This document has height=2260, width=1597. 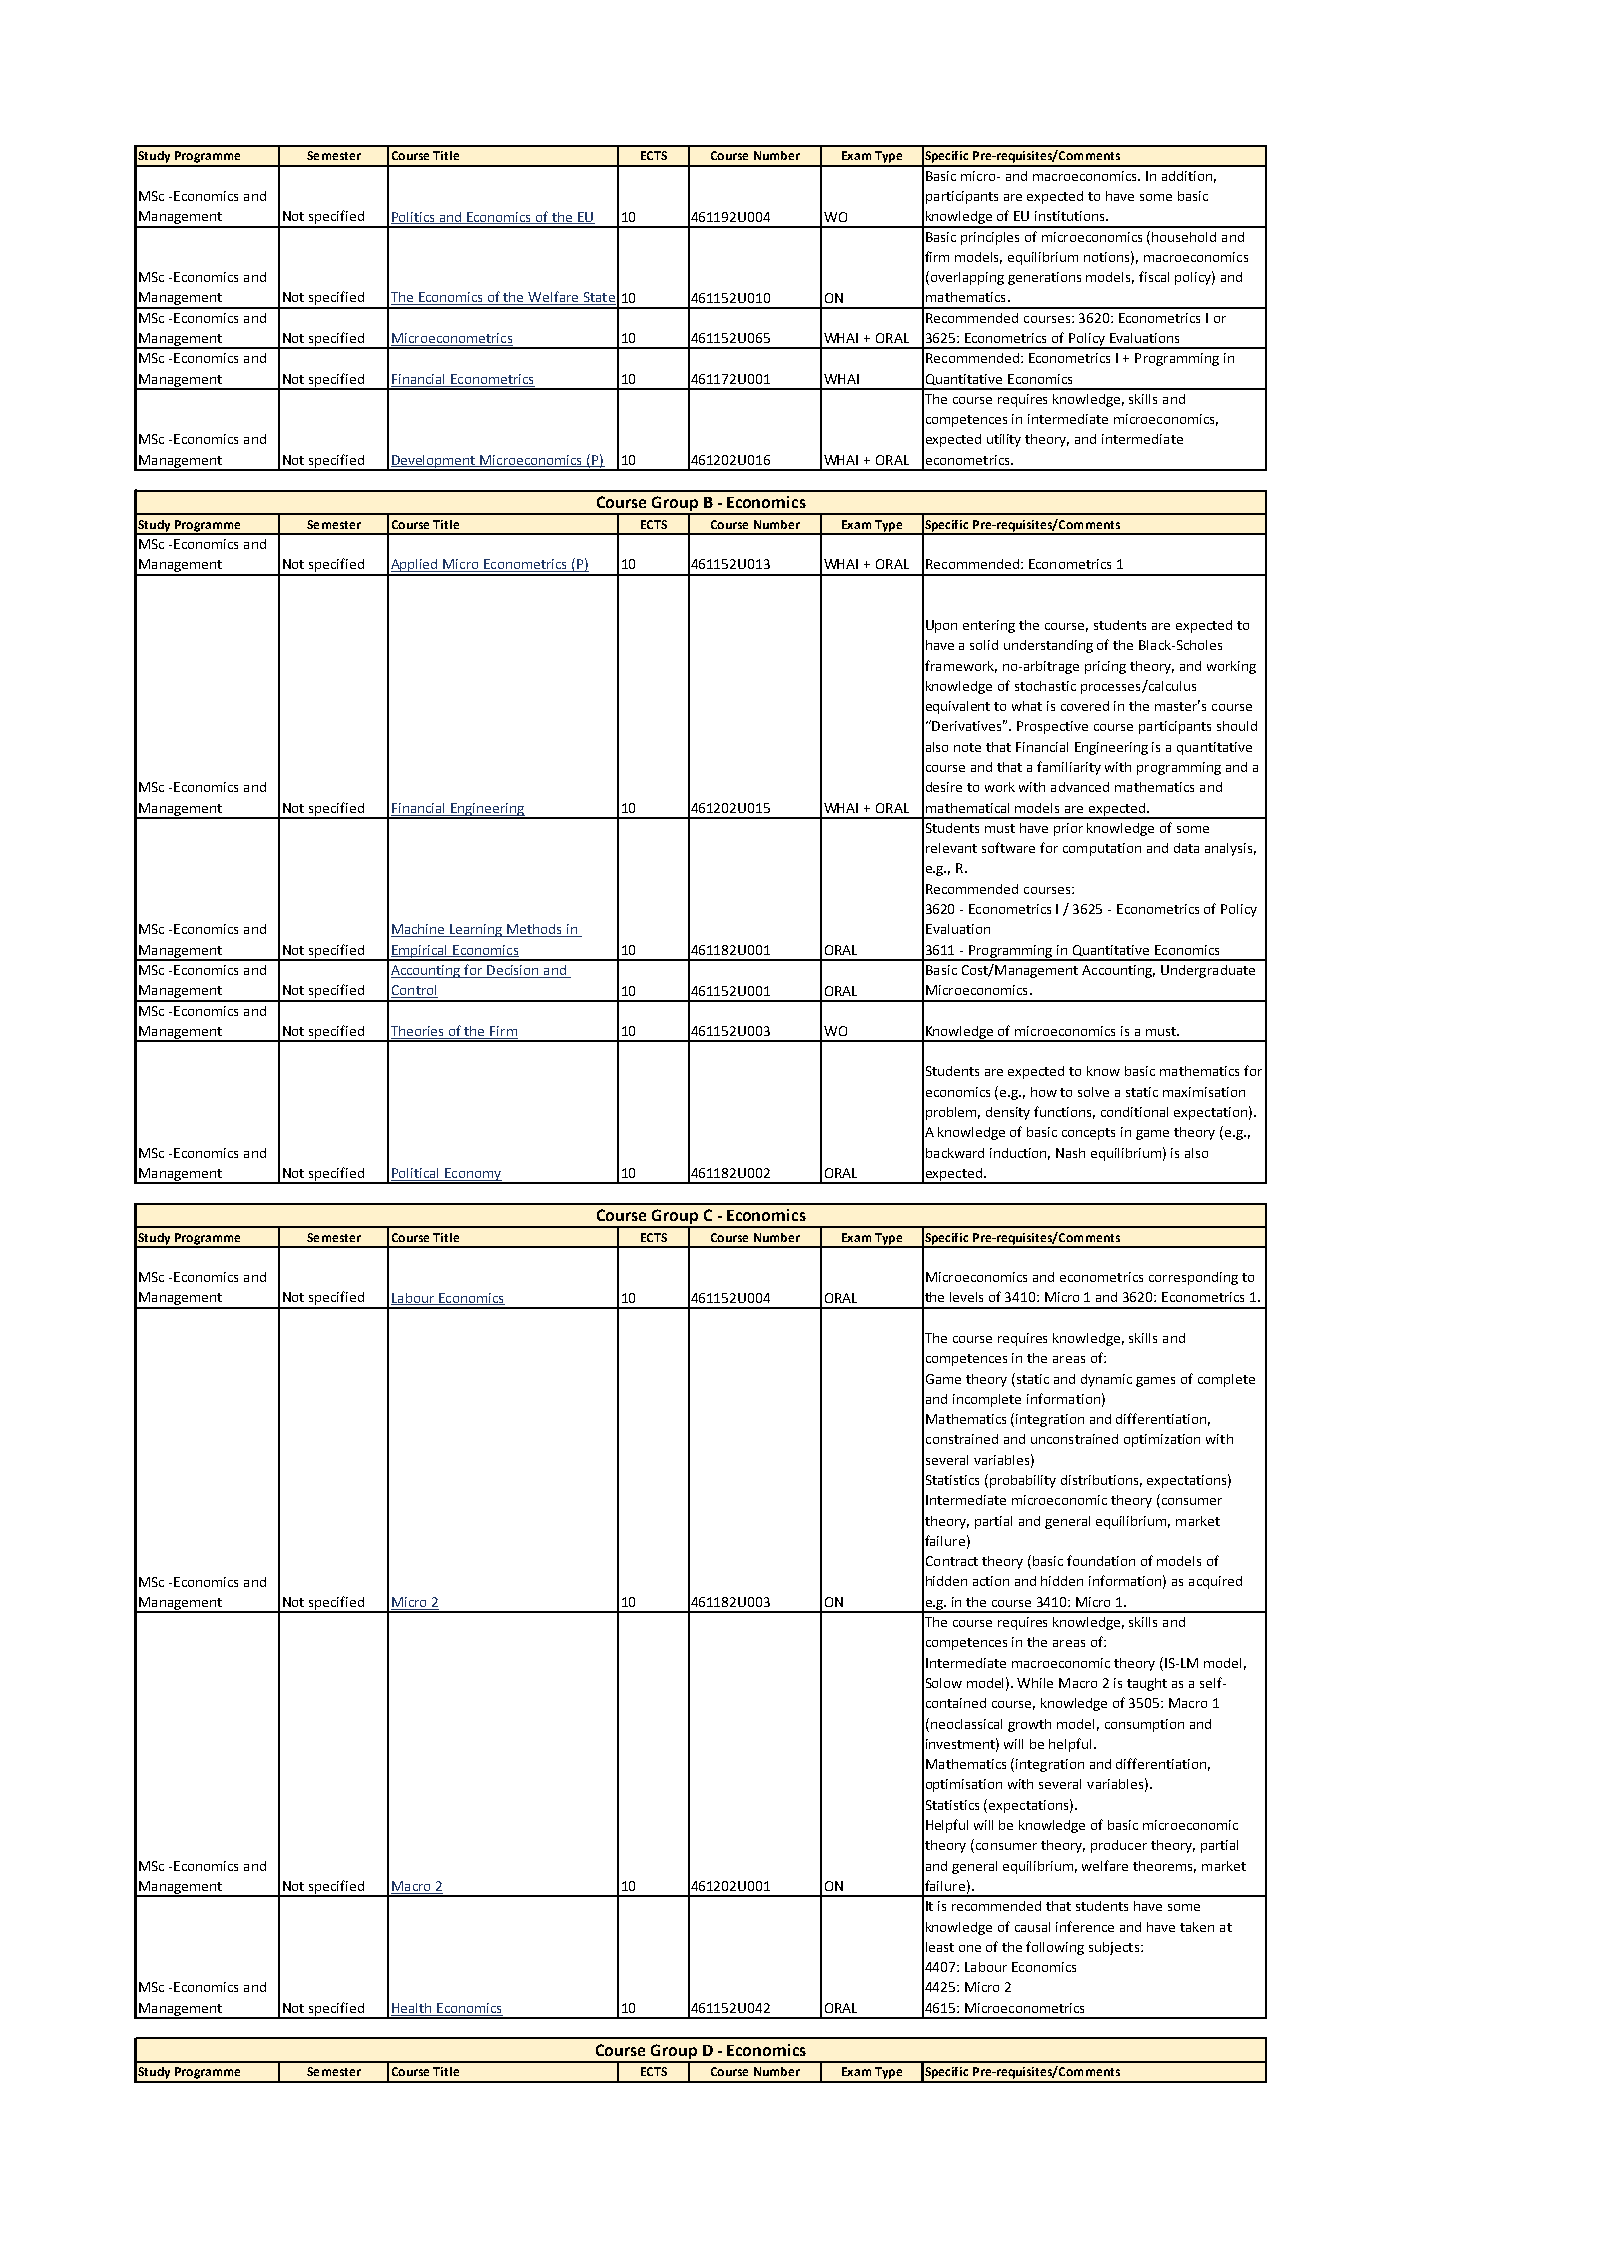 What do you see at coordinates (1154, 276) in the document?
I see `fiscal` at bounding box center [1154, 276].
